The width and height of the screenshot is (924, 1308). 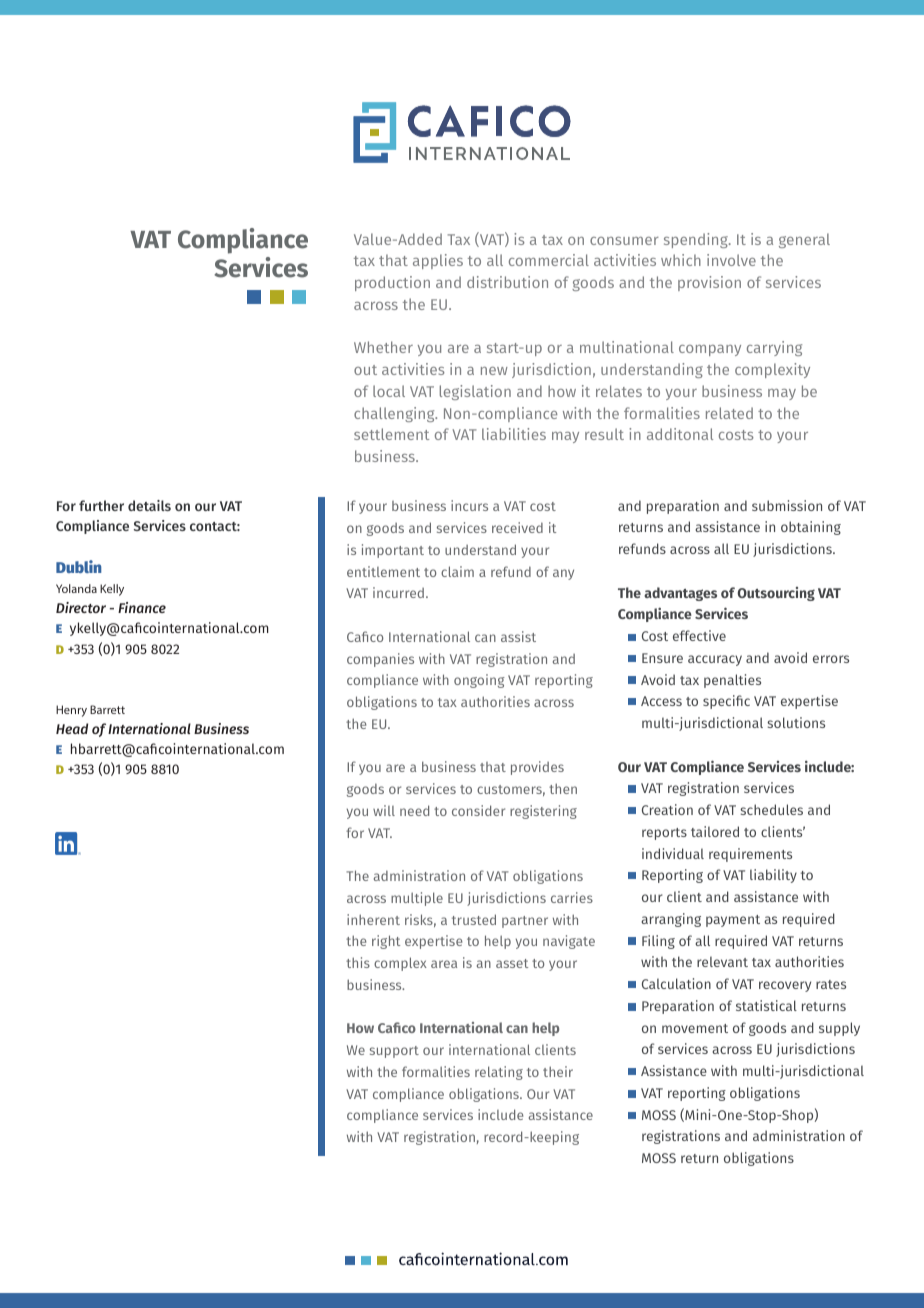 I want to click on applies, so click(x=438, y=261).
